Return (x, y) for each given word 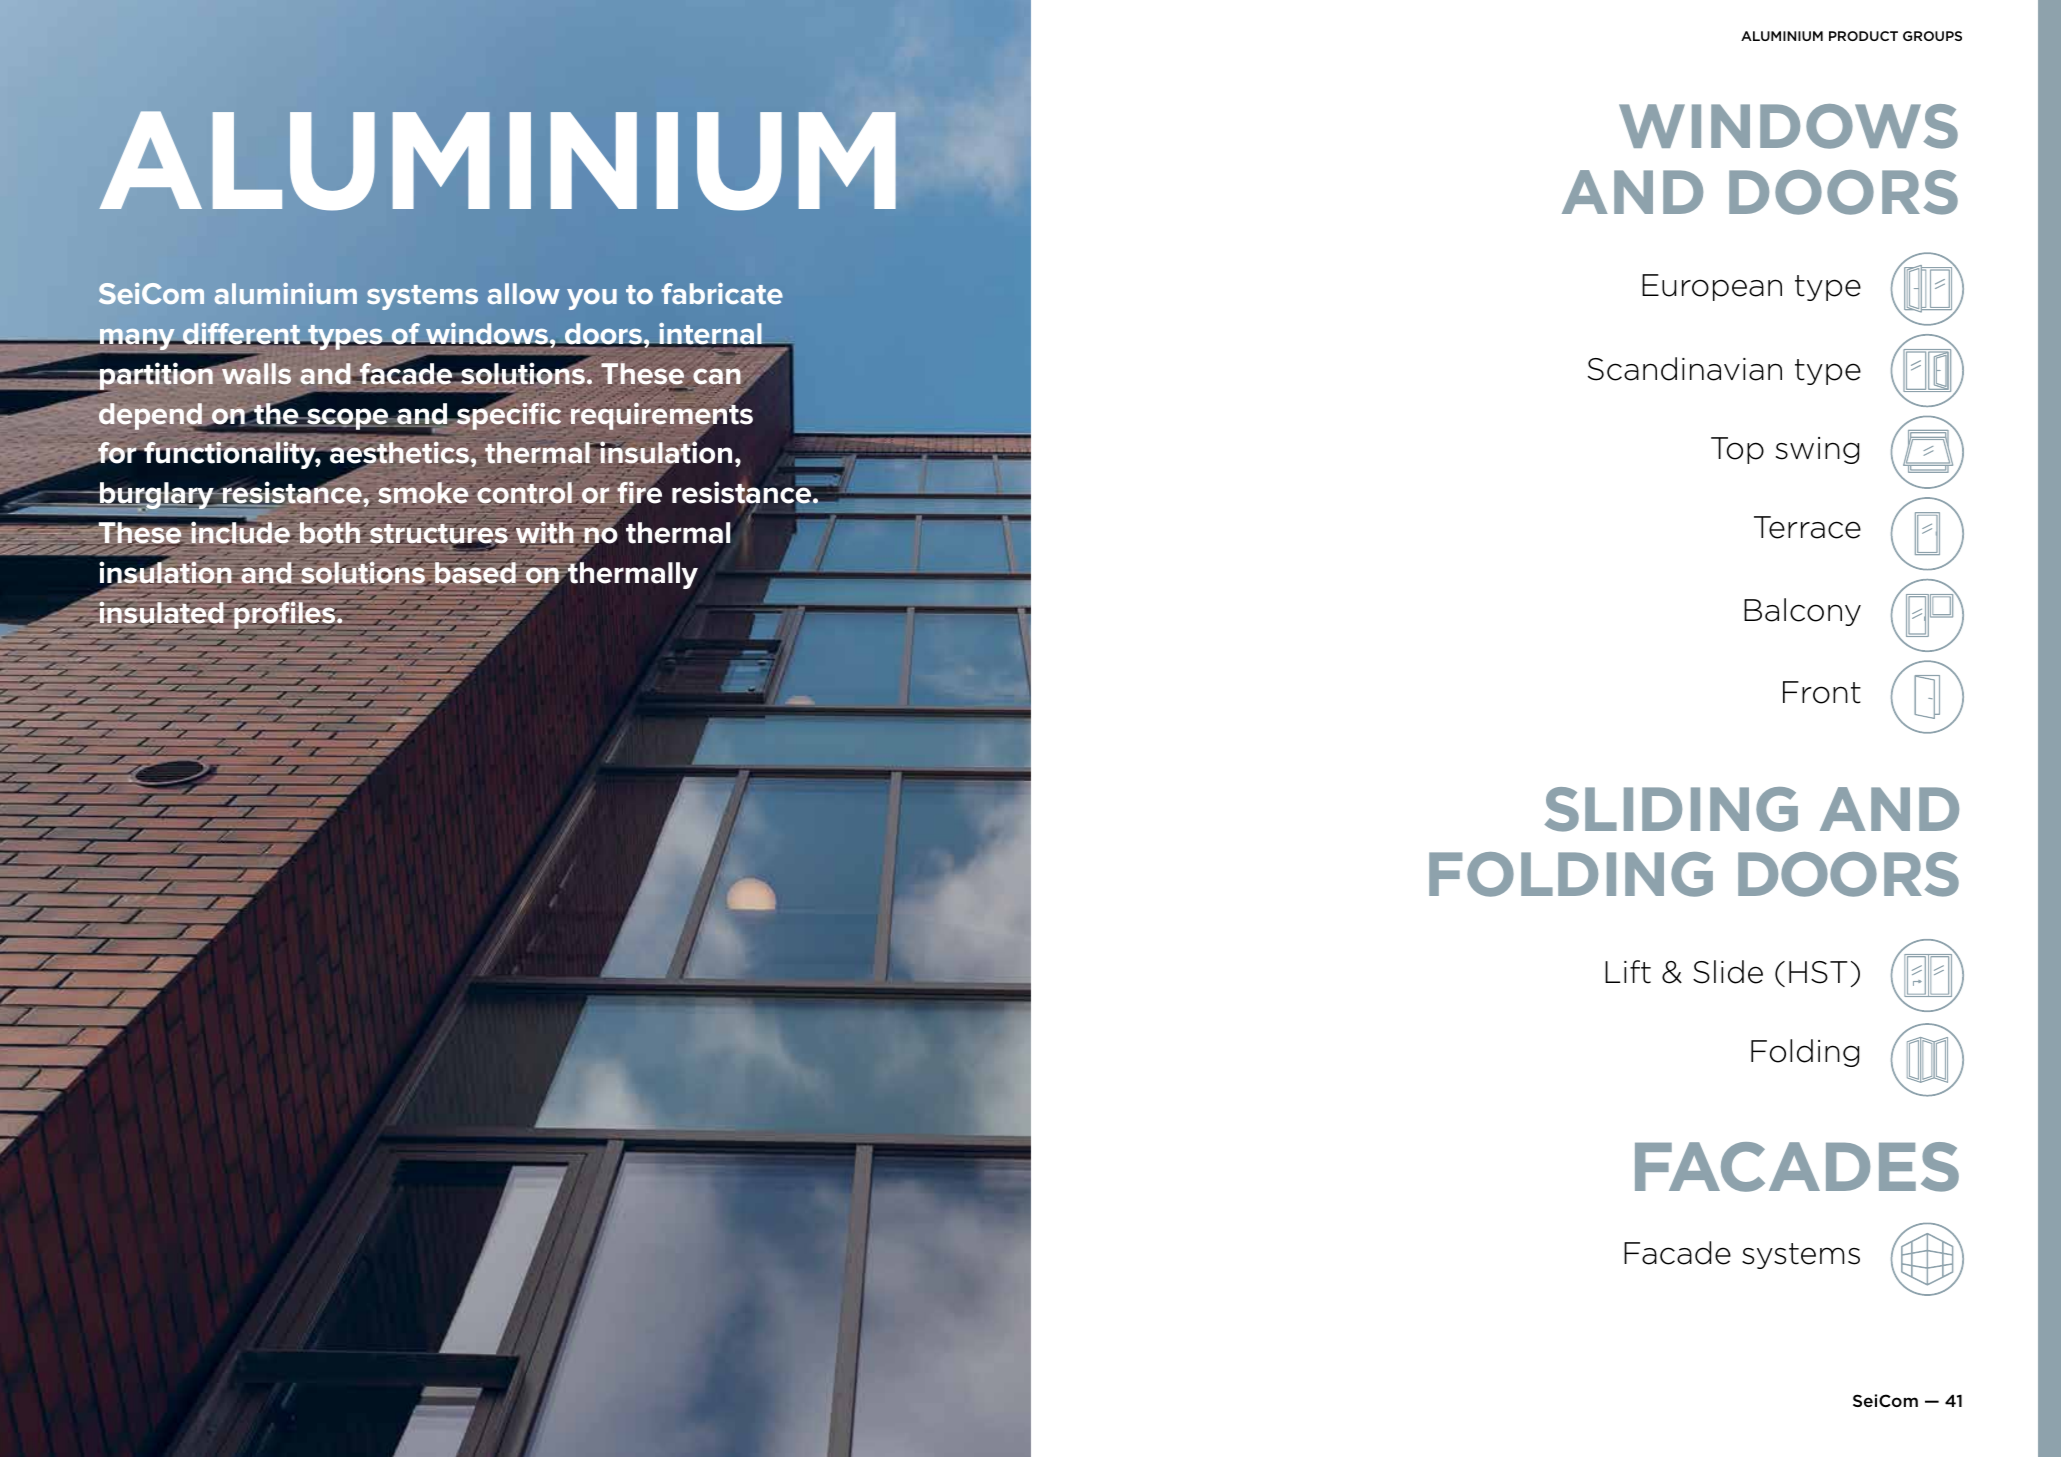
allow (523, 293)
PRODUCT (1863, 36)
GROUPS (1932, 36)
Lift (1628, 972)
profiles (285, 615)
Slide (1728, 972)
